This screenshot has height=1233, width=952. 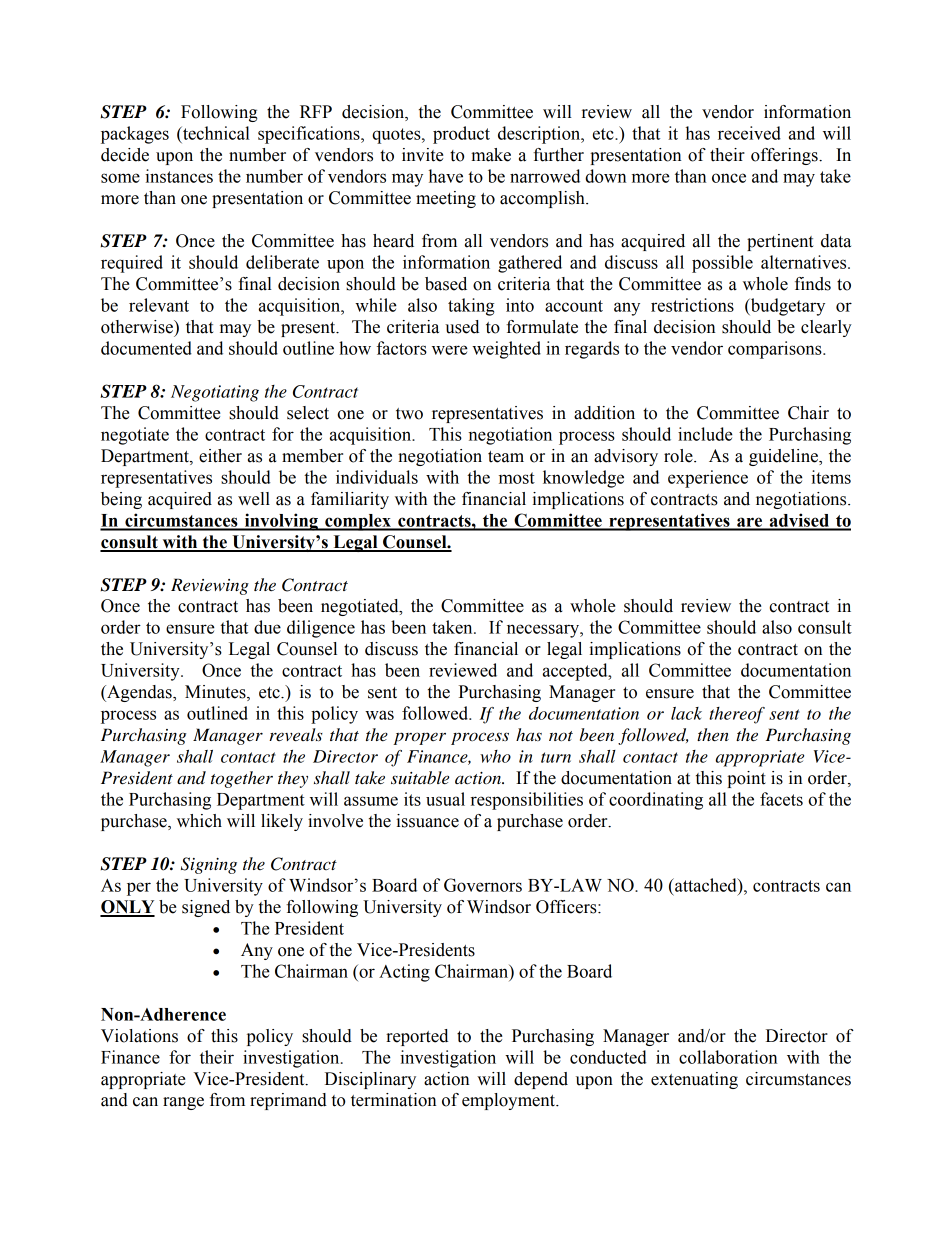 I want to click on received, so click(x=749, y=133).
